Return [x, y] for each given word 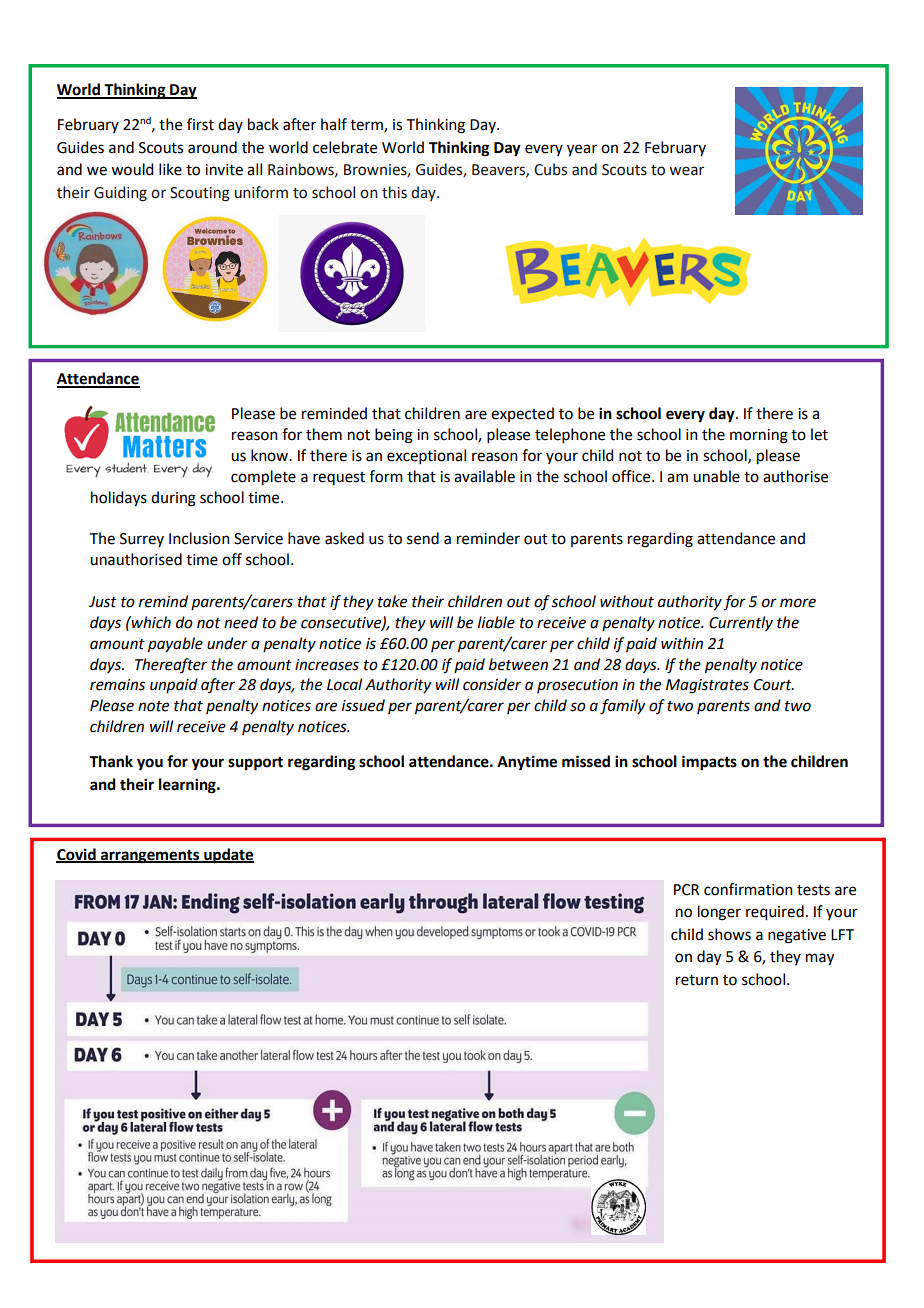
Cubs [550, 169]
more [798, 603]
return [697, 980]
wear [686, 171]
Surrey [142, 540]
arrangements [150, 857]
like [170, 169]
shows [729, 934]
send [423, 538]
